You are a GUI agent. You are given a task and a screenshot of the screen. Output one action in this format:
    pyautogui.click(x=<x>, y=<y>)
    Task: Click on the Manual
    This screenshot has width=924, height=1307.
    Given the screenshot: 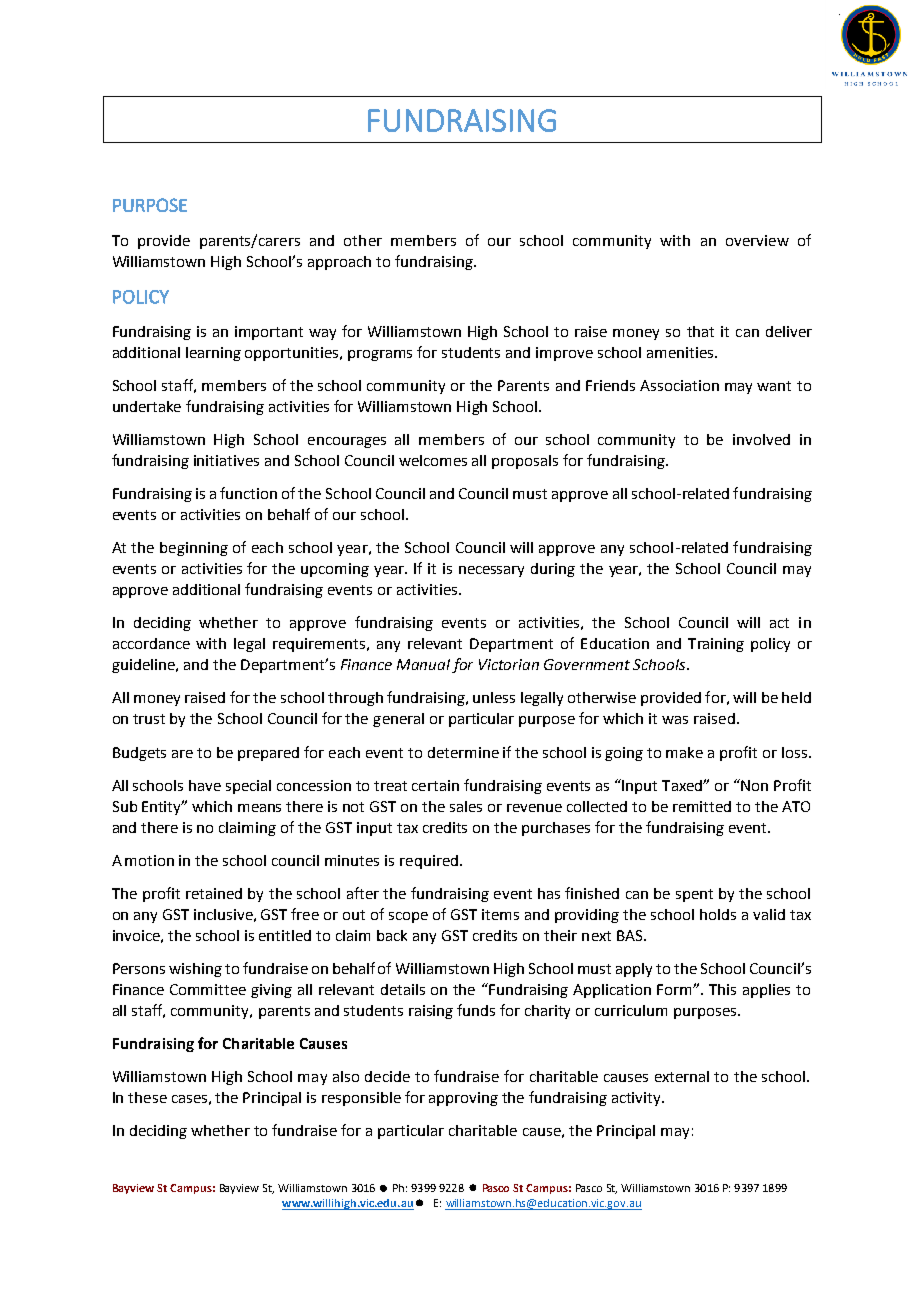 What is the action you would take?
    pyautogui.click(x=423, y=664)
